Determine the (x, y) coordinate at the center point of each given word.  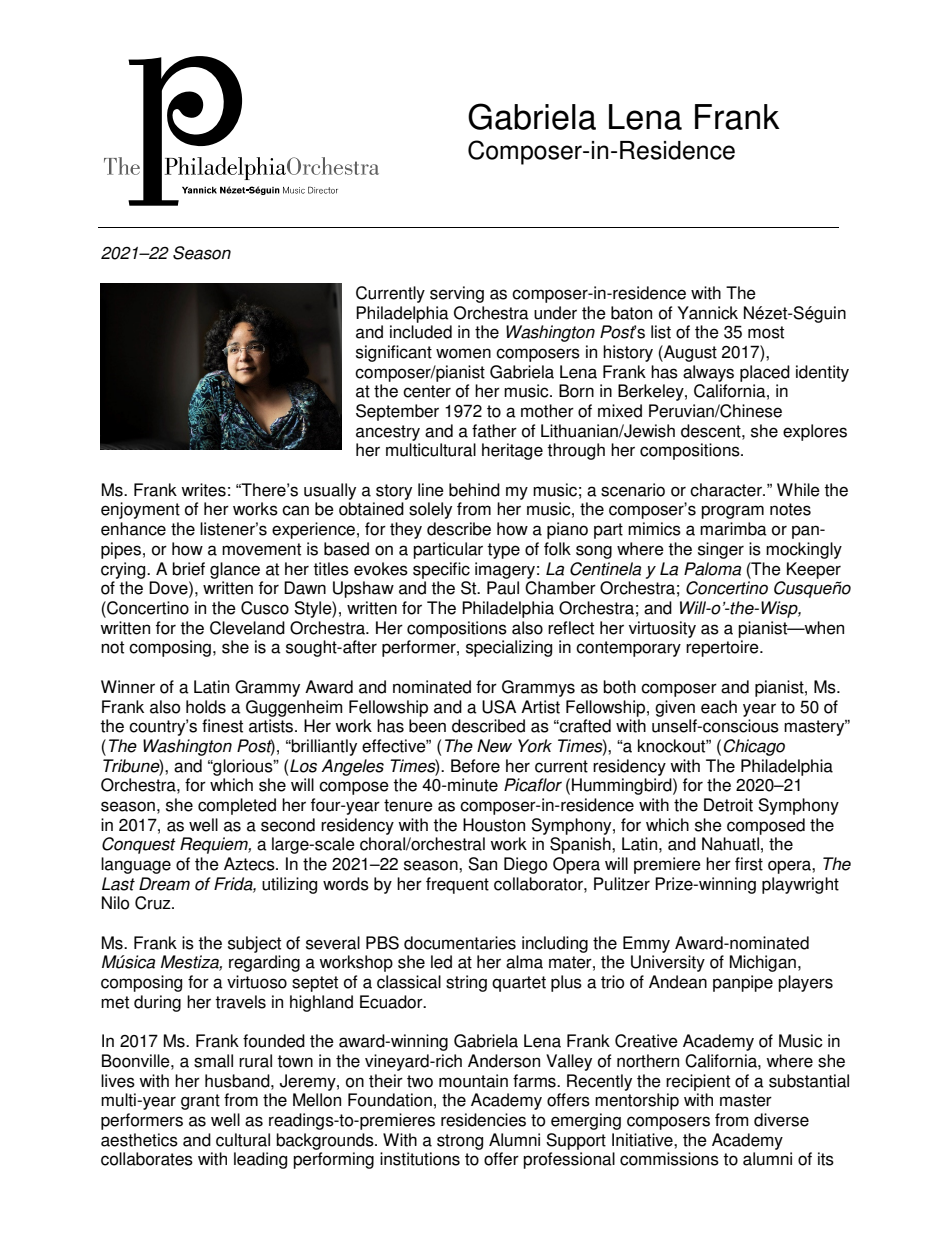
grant (200, 1102)
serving (457, 294)
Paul (503, 588)
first (749, 864)
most (766, 332)
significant (394, 353)
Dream (164, 884)
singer (721, 550)
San (482, 864)
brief (188, 569)
